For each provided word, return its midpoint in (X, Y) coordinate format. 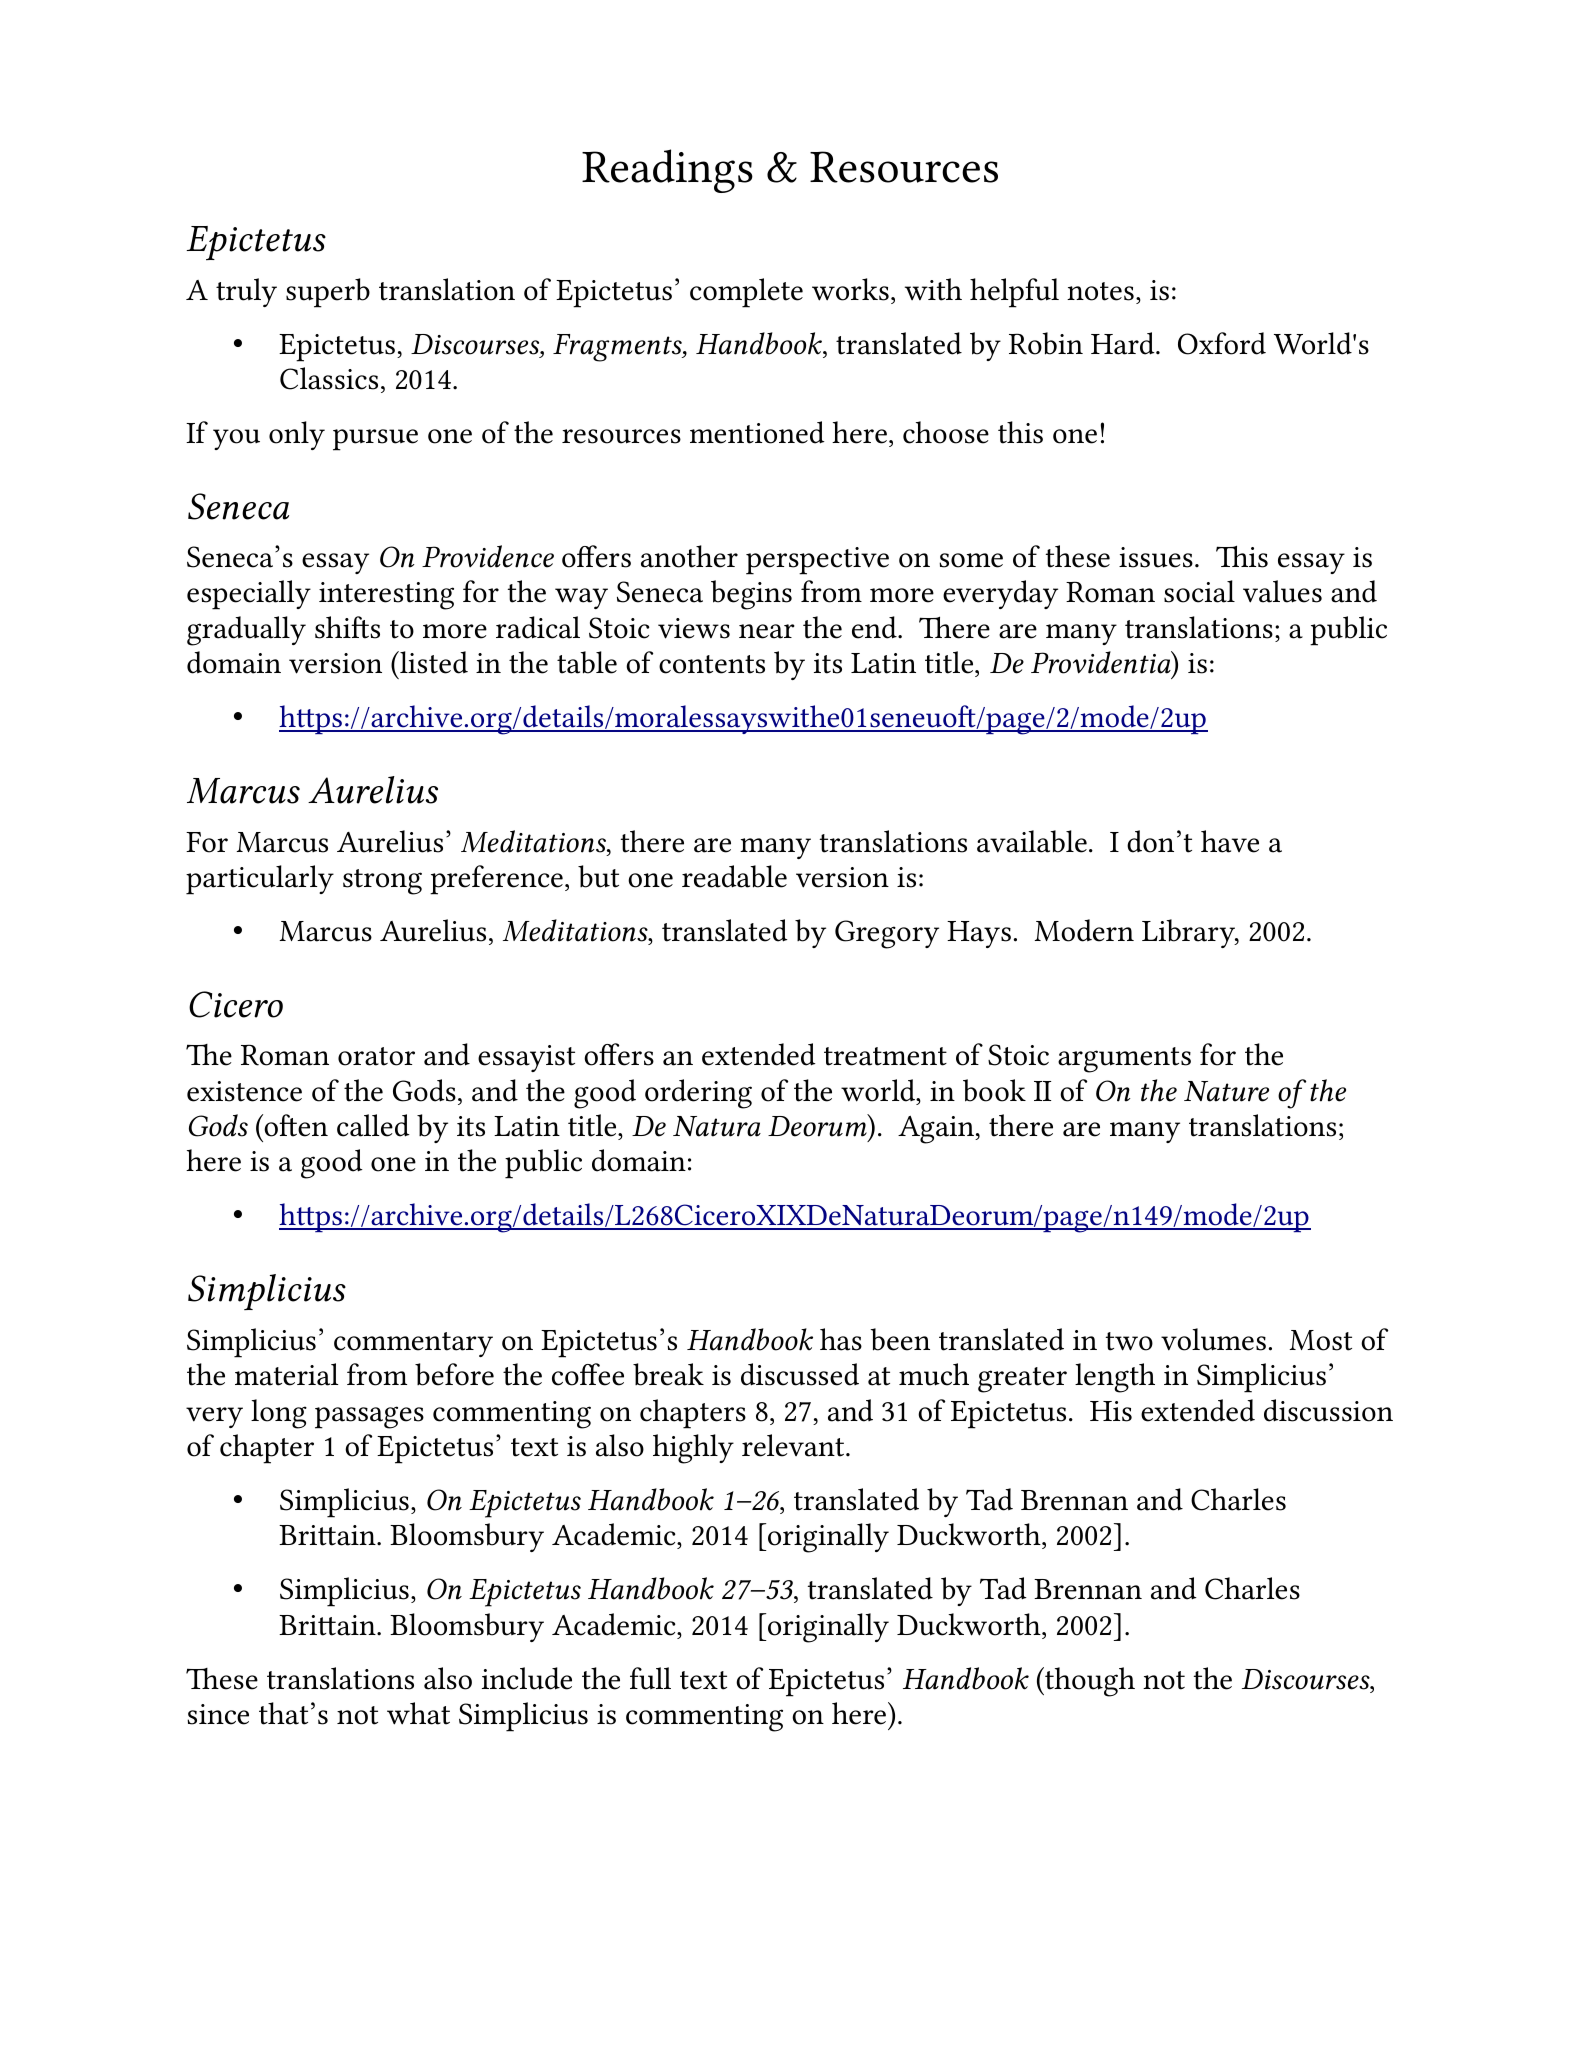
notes (1100, 291)
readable (734, 876)
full (650, 1678)
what (418, 1713)
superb (328, 293)
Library (1189, 933)
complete (746, 293)
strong (382, 882)
